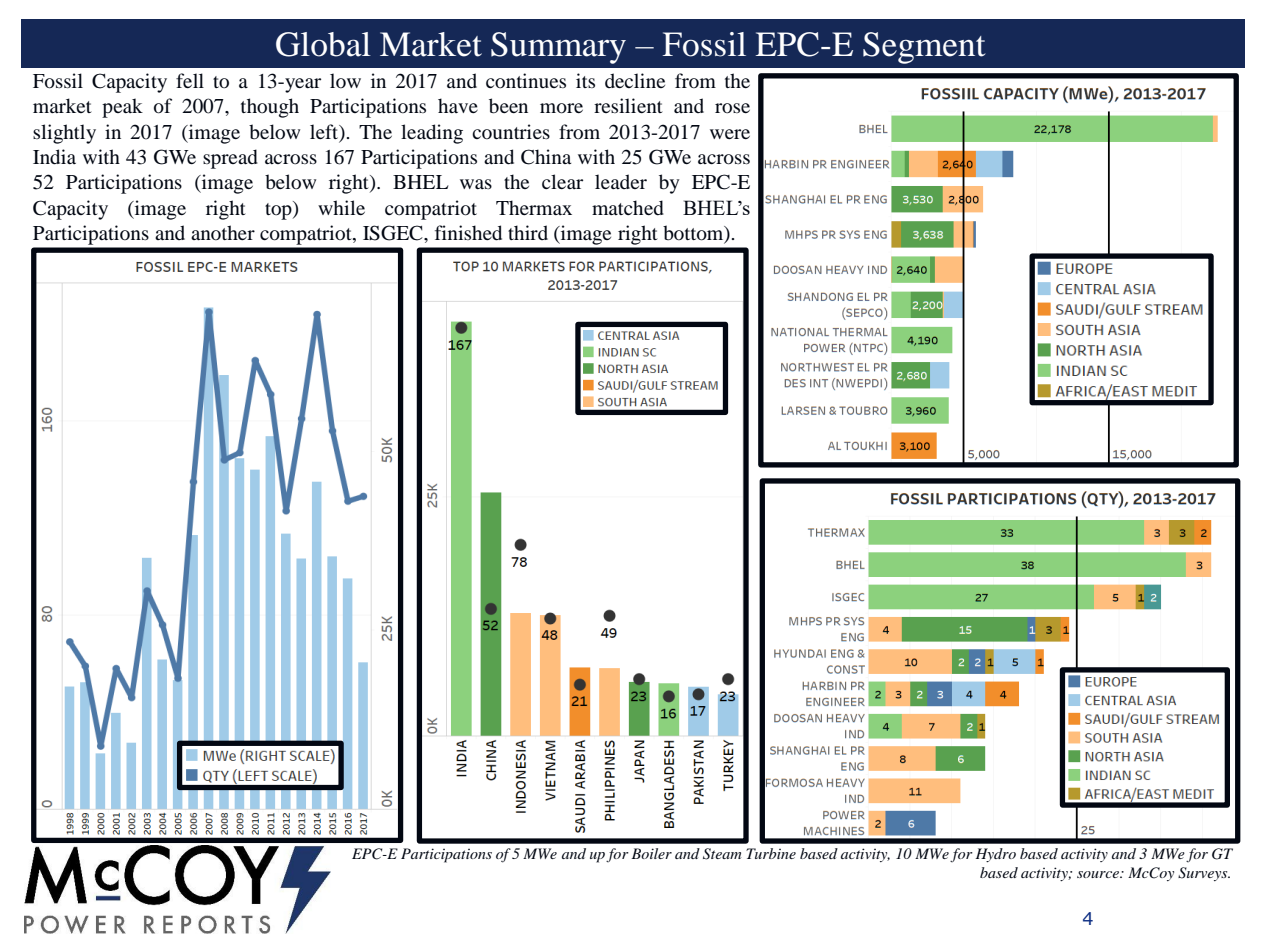 This image has height=952, width=1270. Describe the element at coordinates (722, 854) in the image. I see `Steam` at that location.
